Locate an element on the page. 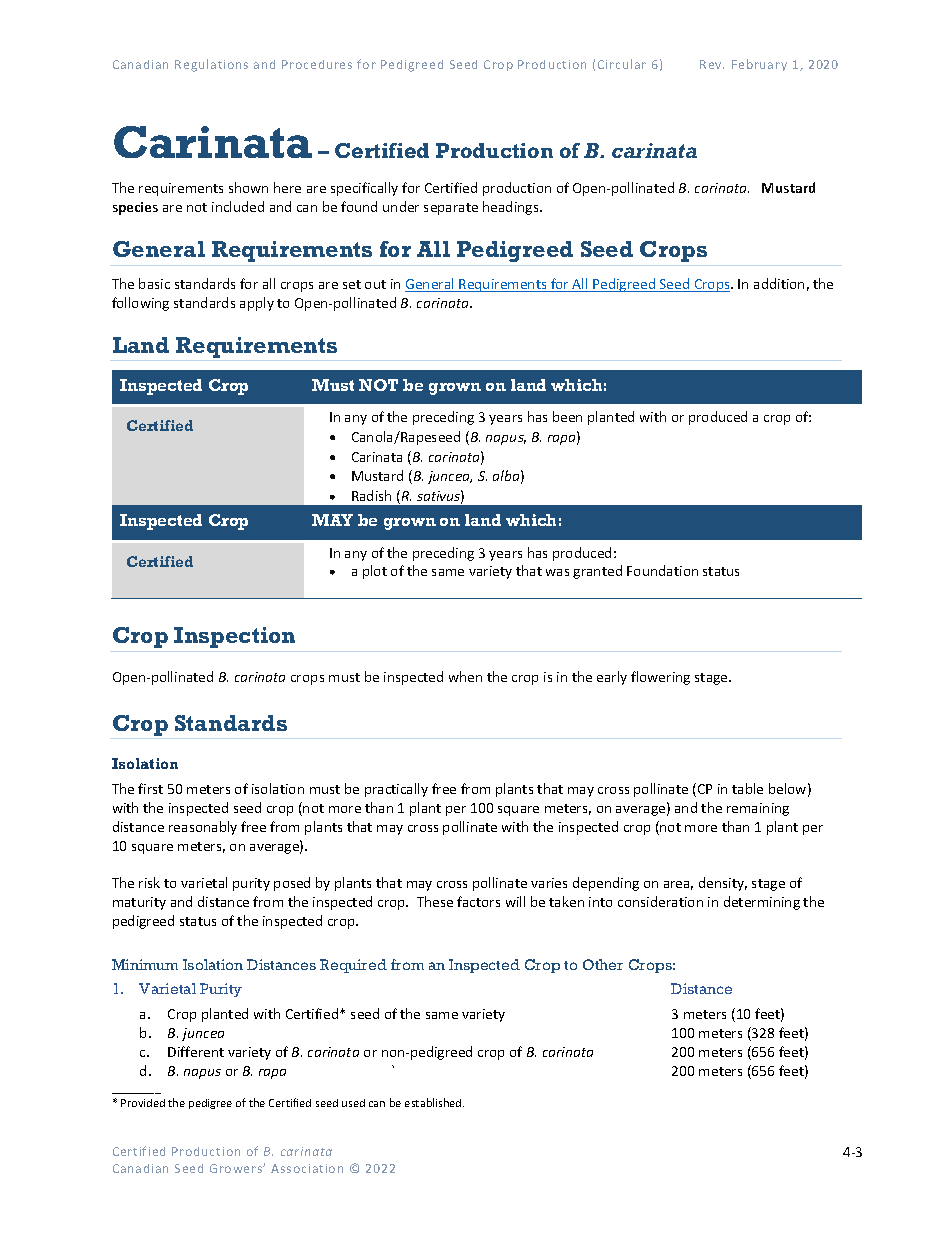  Rev is located at coordinates (712, 64).
